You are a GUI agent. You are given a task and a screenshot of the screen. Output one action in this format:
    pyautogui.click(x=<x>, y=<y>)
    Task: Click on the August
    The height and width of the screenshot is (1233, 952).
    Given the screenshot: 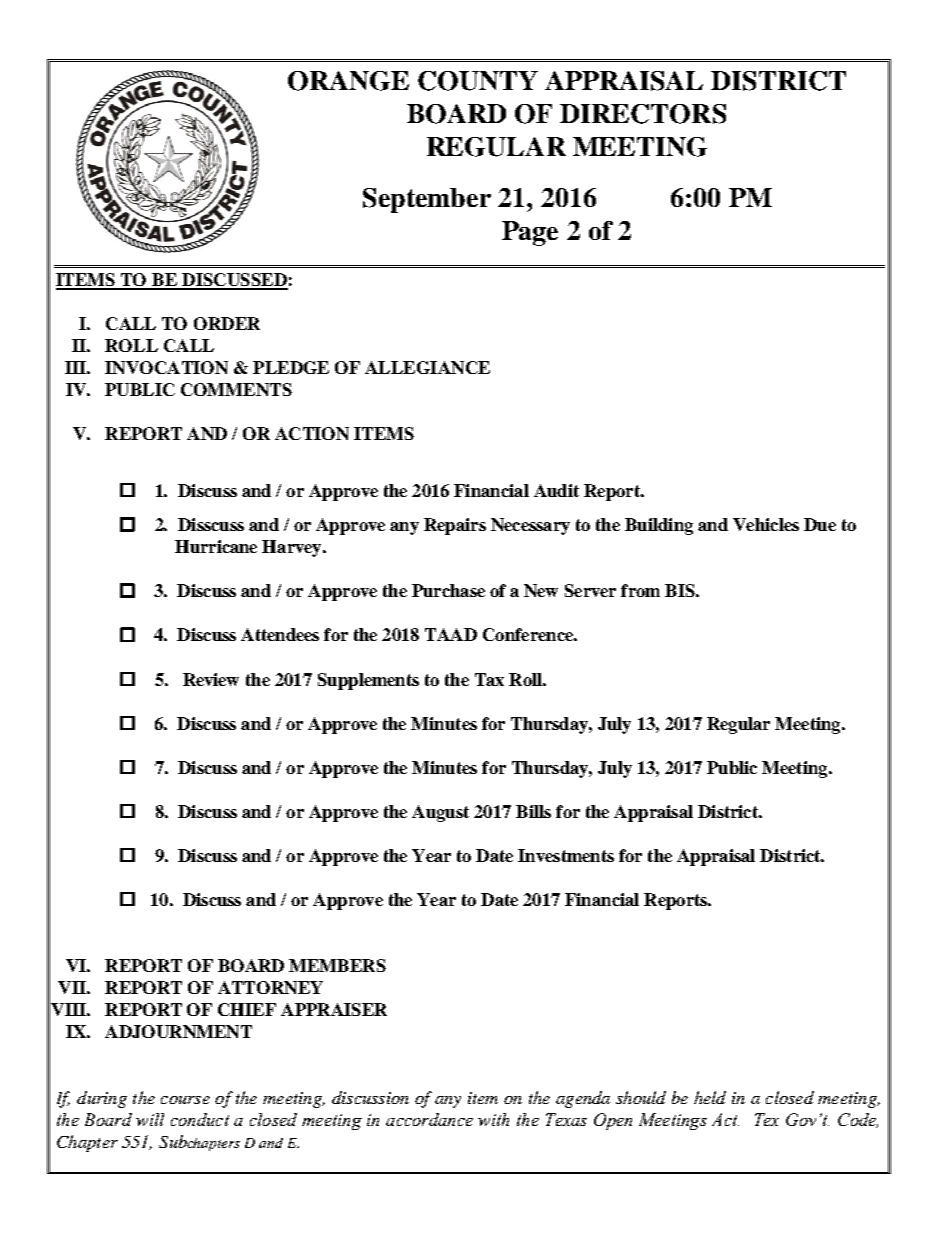 What is the action you would take?
    pyautogui.click(x=440, y=813)
